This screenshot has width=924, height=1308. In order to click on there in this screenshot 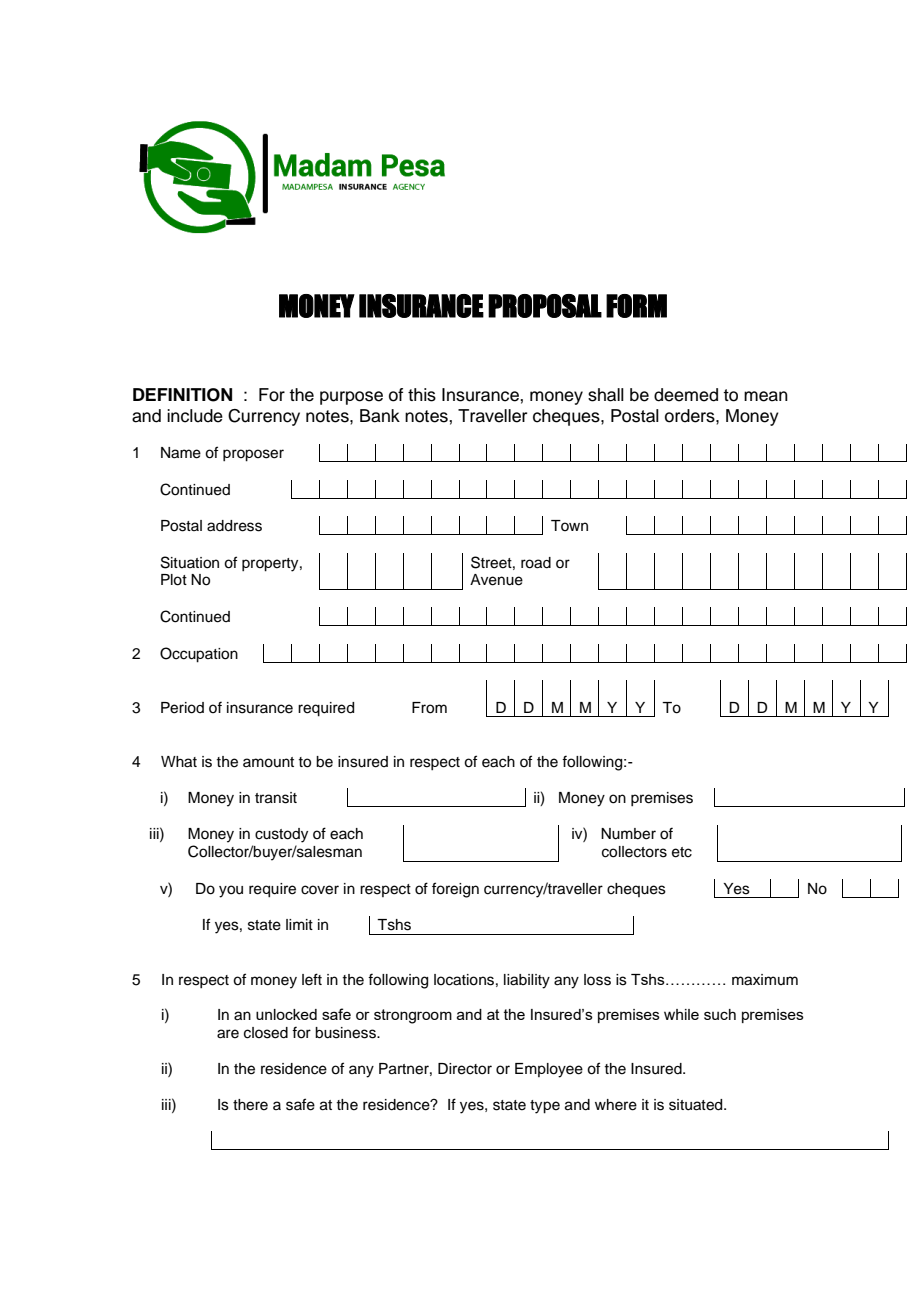, I will do `click(250, 1105)`.
